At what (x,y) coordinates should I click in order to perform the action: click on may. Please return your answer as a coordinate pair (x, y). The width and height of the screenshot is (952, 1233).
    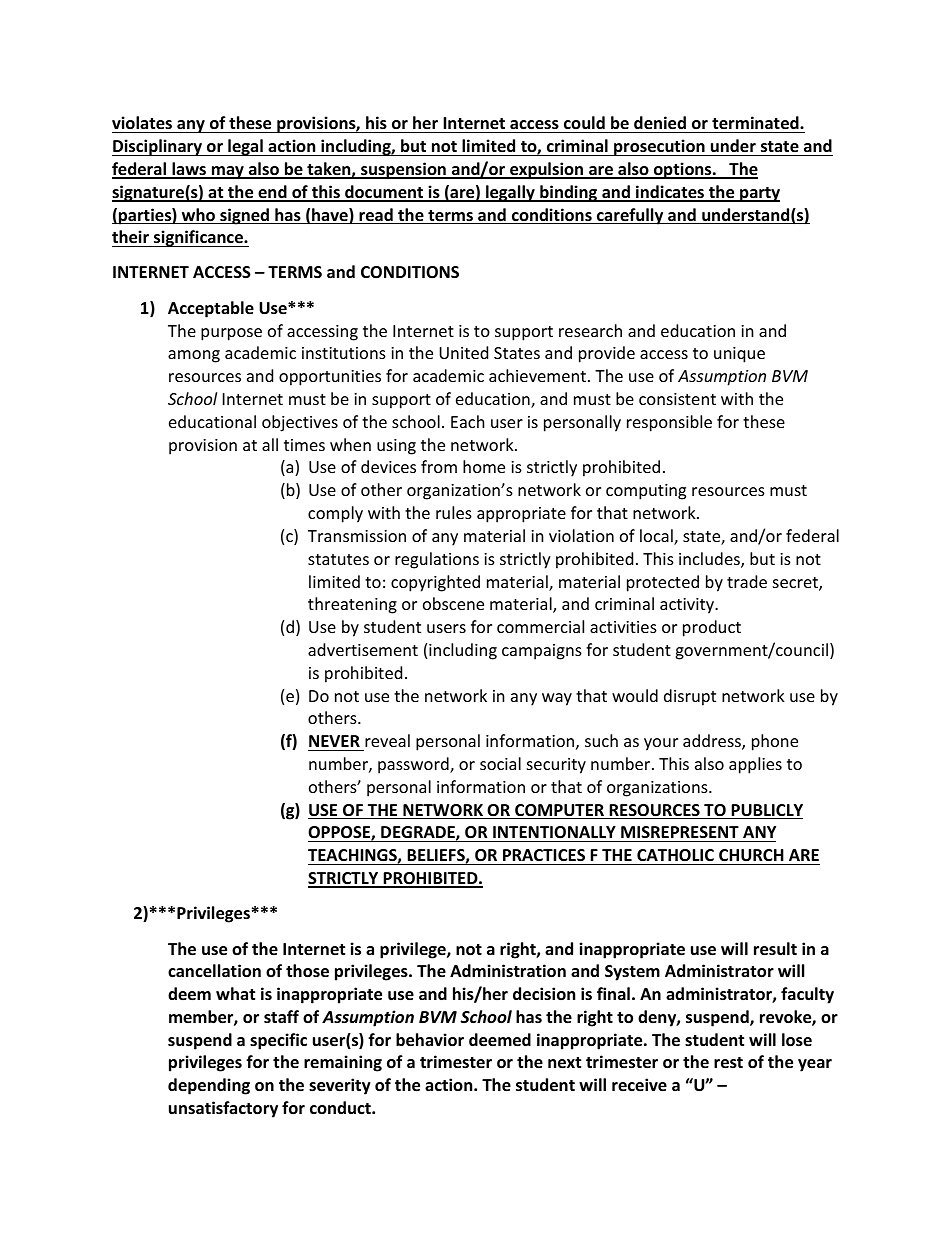
    Looking at the image, I should click on (228, 172).
